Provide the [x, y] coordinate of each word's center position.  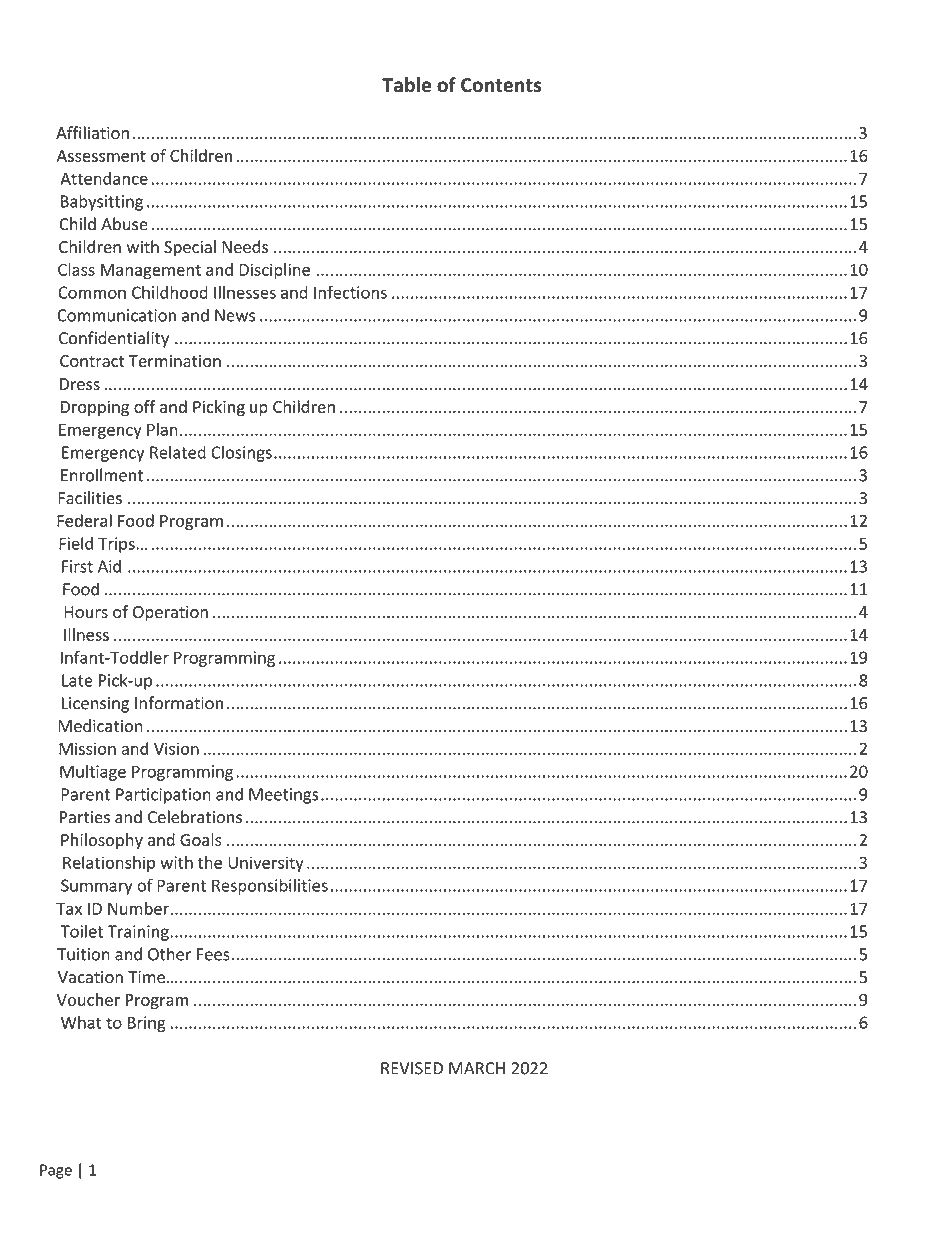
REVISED [412, 1068]
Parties [85, 817]
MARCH [477, 1068]
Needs [245, 246]
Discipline [274, 271]
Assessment [101, 156]
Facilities [90, 498]
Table [406, 84]
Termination [175, 361]
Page [56, 1171]
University [266, 864]
